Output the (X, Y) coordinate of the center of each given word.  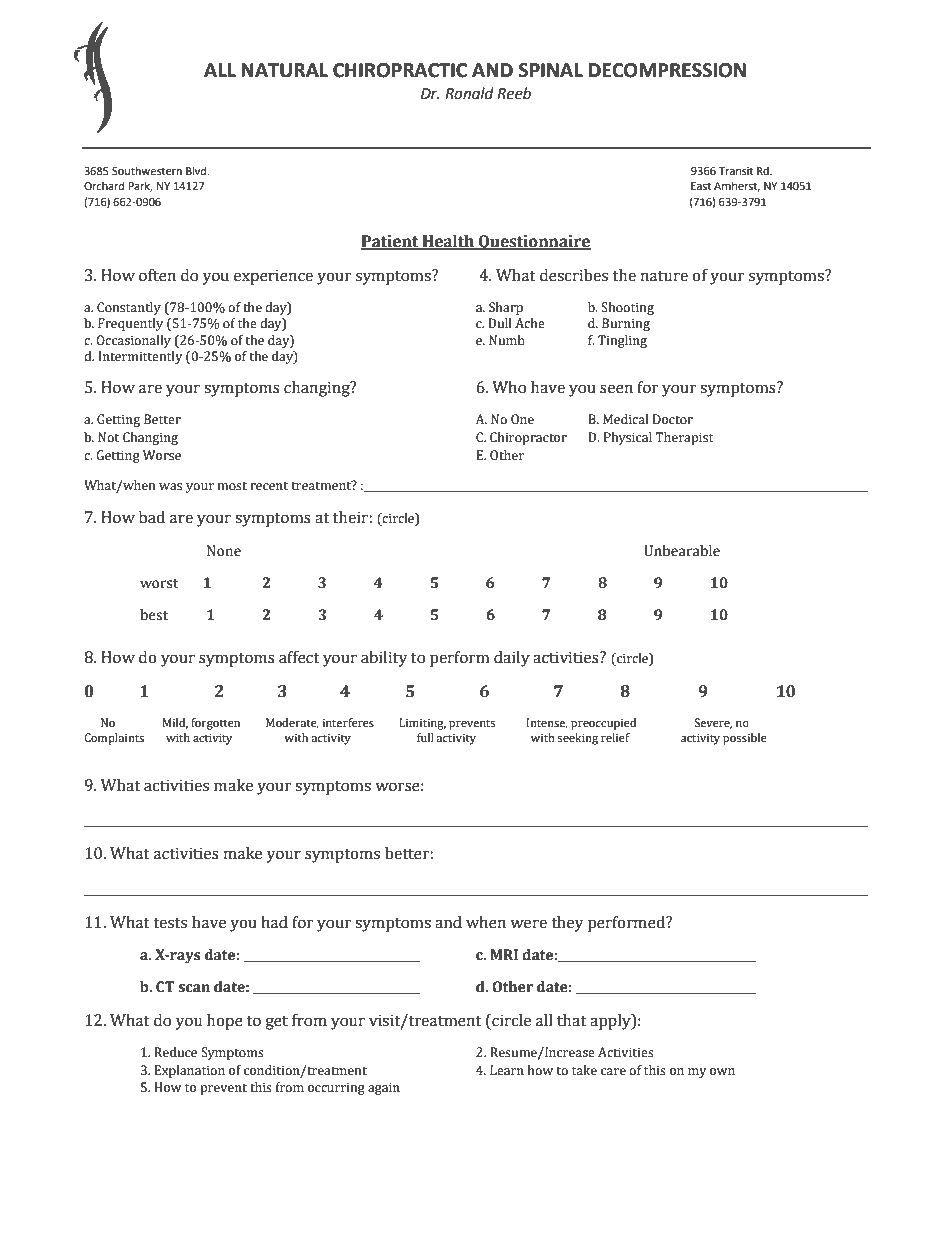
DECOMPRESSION (667, 70)
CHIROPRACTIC (400, 70)
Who (509, 387)
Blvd (197, 170)
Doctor (673, 419)
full (425, 737)
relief (615, 737)
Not (108, 437)
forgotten (215, 724)
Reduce (175, 1052)
